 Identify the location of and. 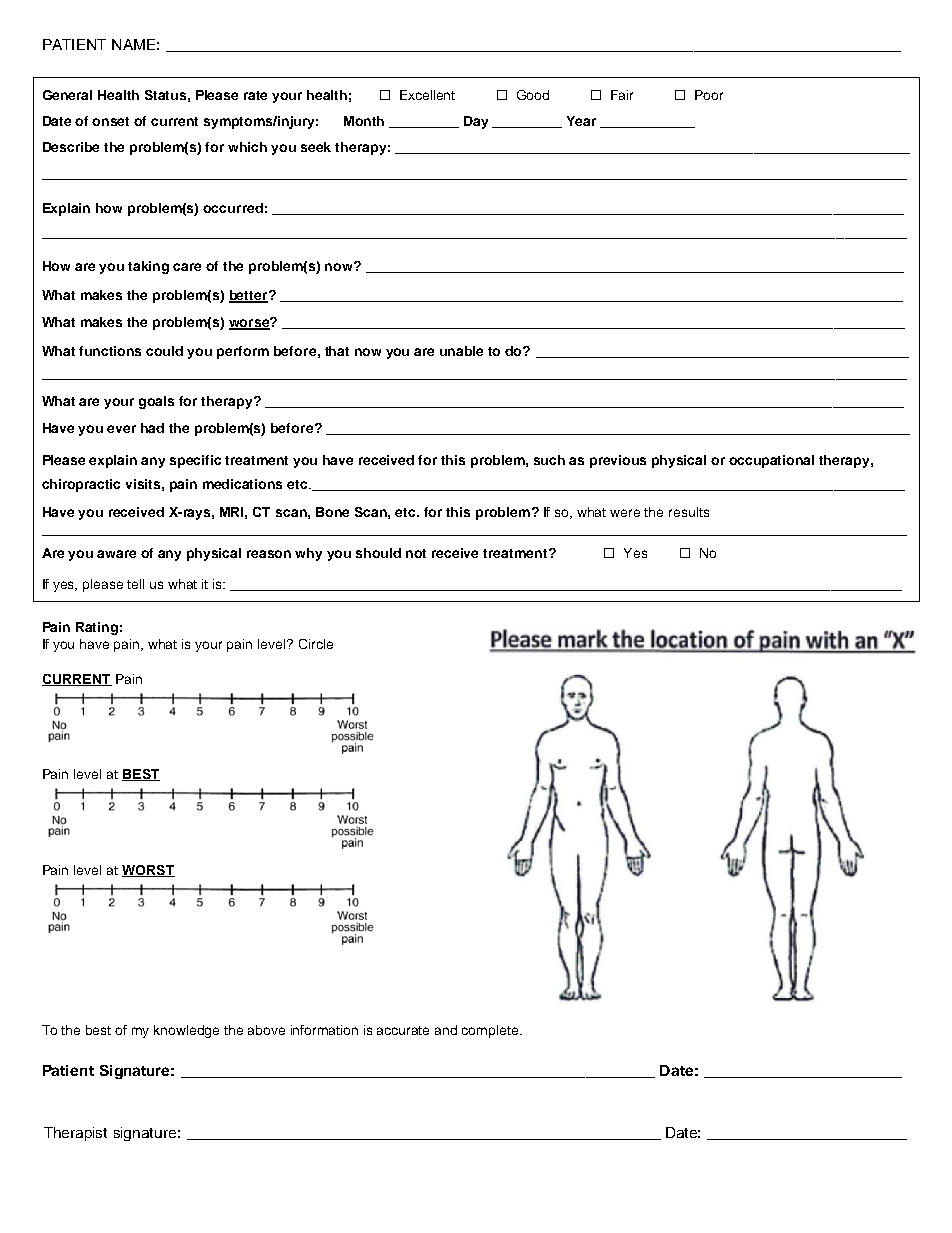
(446, 1030).
